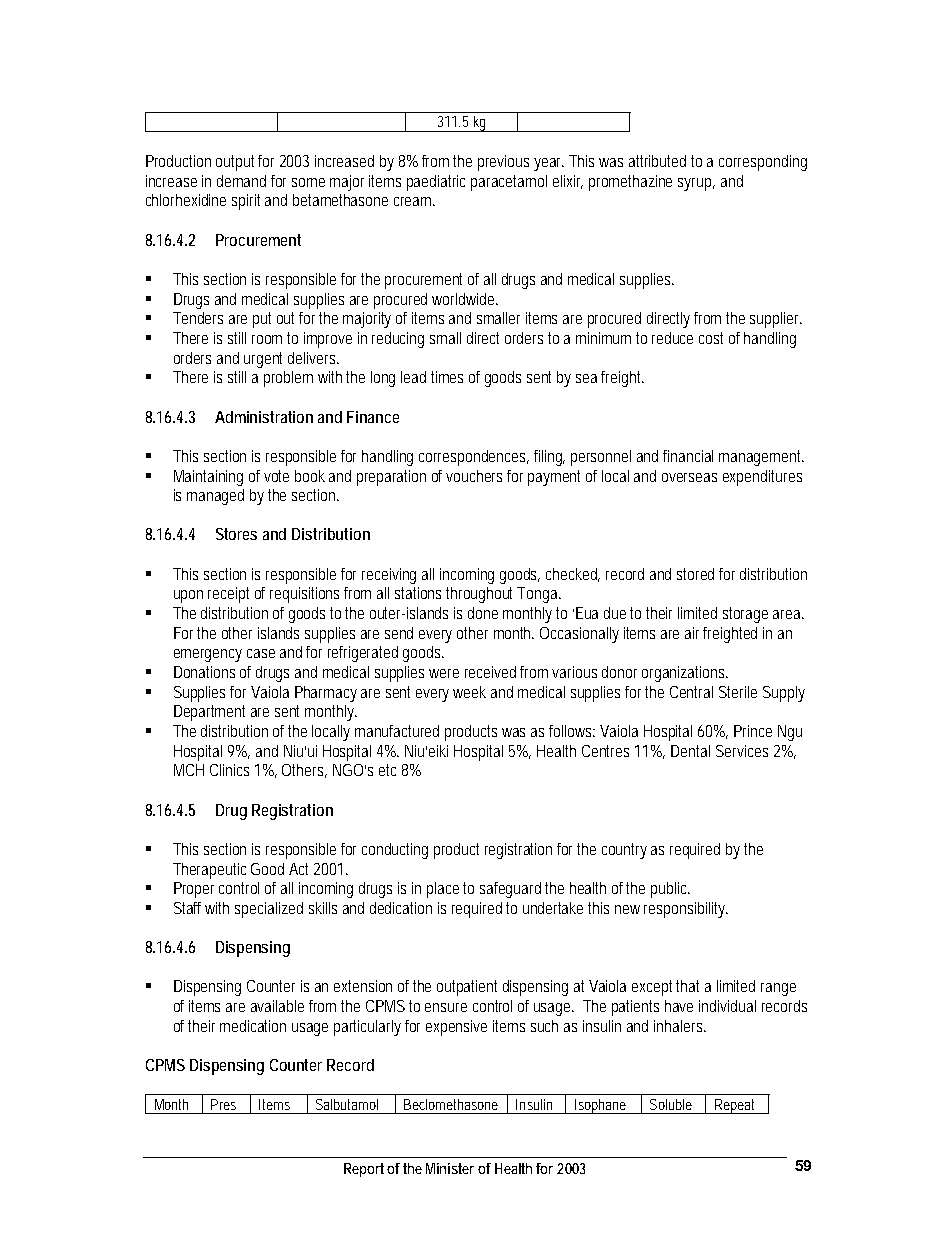  What do you see at coordinates (474, 458) in the page?
I see `correspondences` at bounding box center [474, 458].
